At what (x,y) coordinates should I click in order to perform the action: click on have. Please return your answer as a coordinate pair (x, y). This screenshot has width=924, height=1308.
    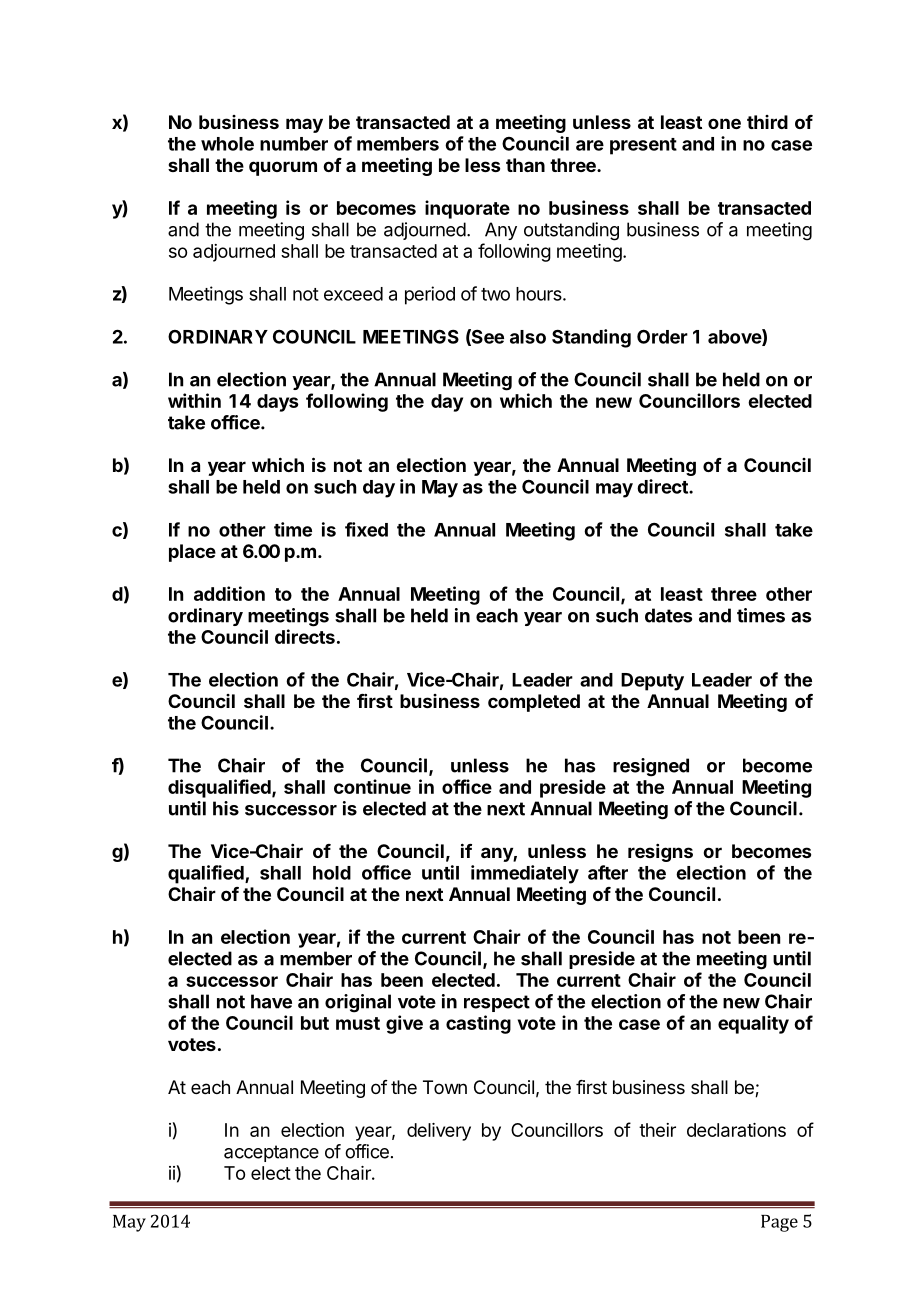
    Looking at the image, I should click on (271, 1001).
